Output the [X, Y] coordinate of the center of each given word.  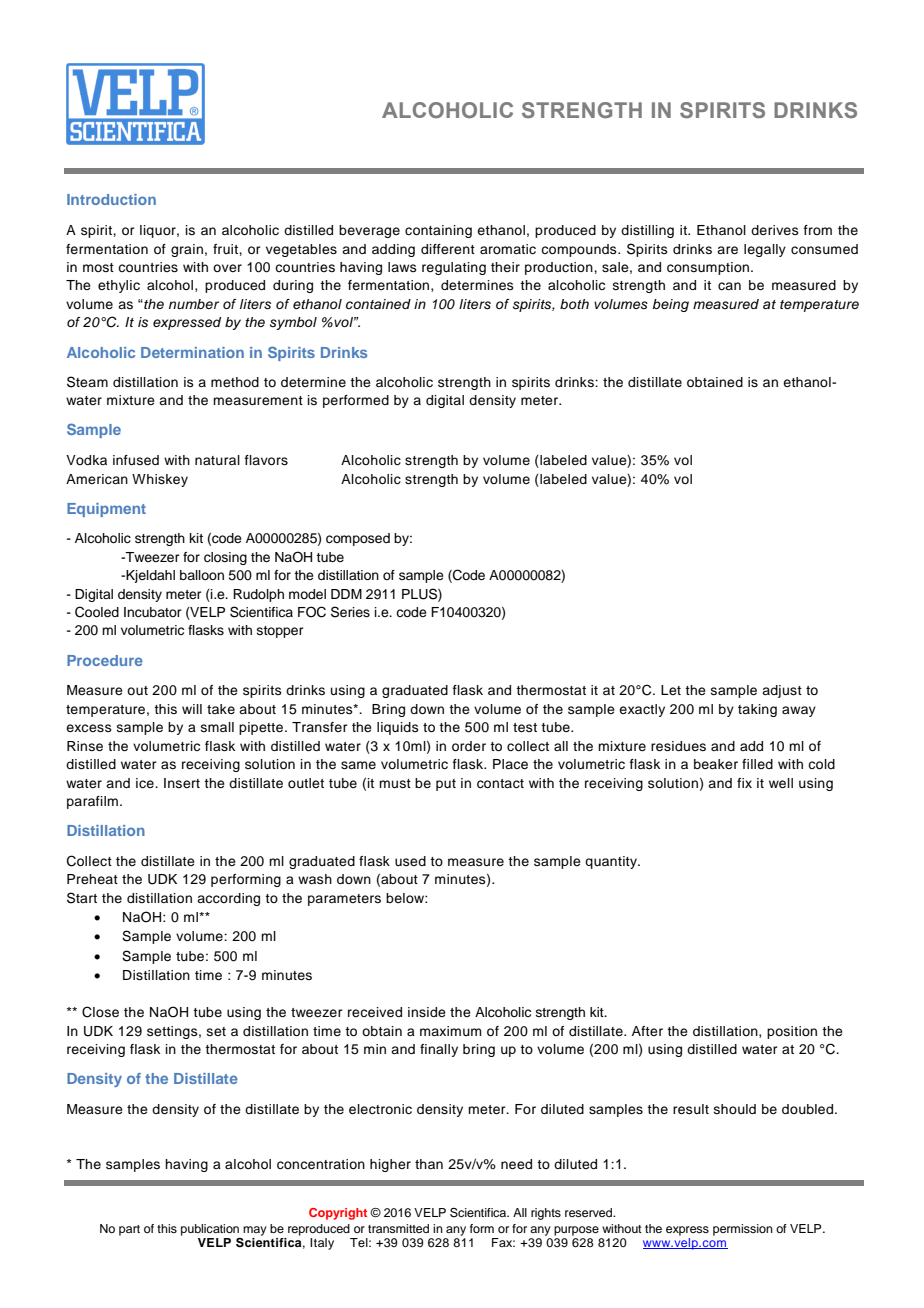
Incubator [153, 612]
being [670, 305]
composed [358, 539]
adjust [782, 691]
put [446, 785]
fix [744, 783]
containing [438, 231]
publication [210, 1230]
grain [187, 250]
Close [100, 1012]
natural [217, 460]
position [792, 1032]
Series [350, 612]
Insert [182, 783]
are [727, 250]
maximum [450, 1031]
